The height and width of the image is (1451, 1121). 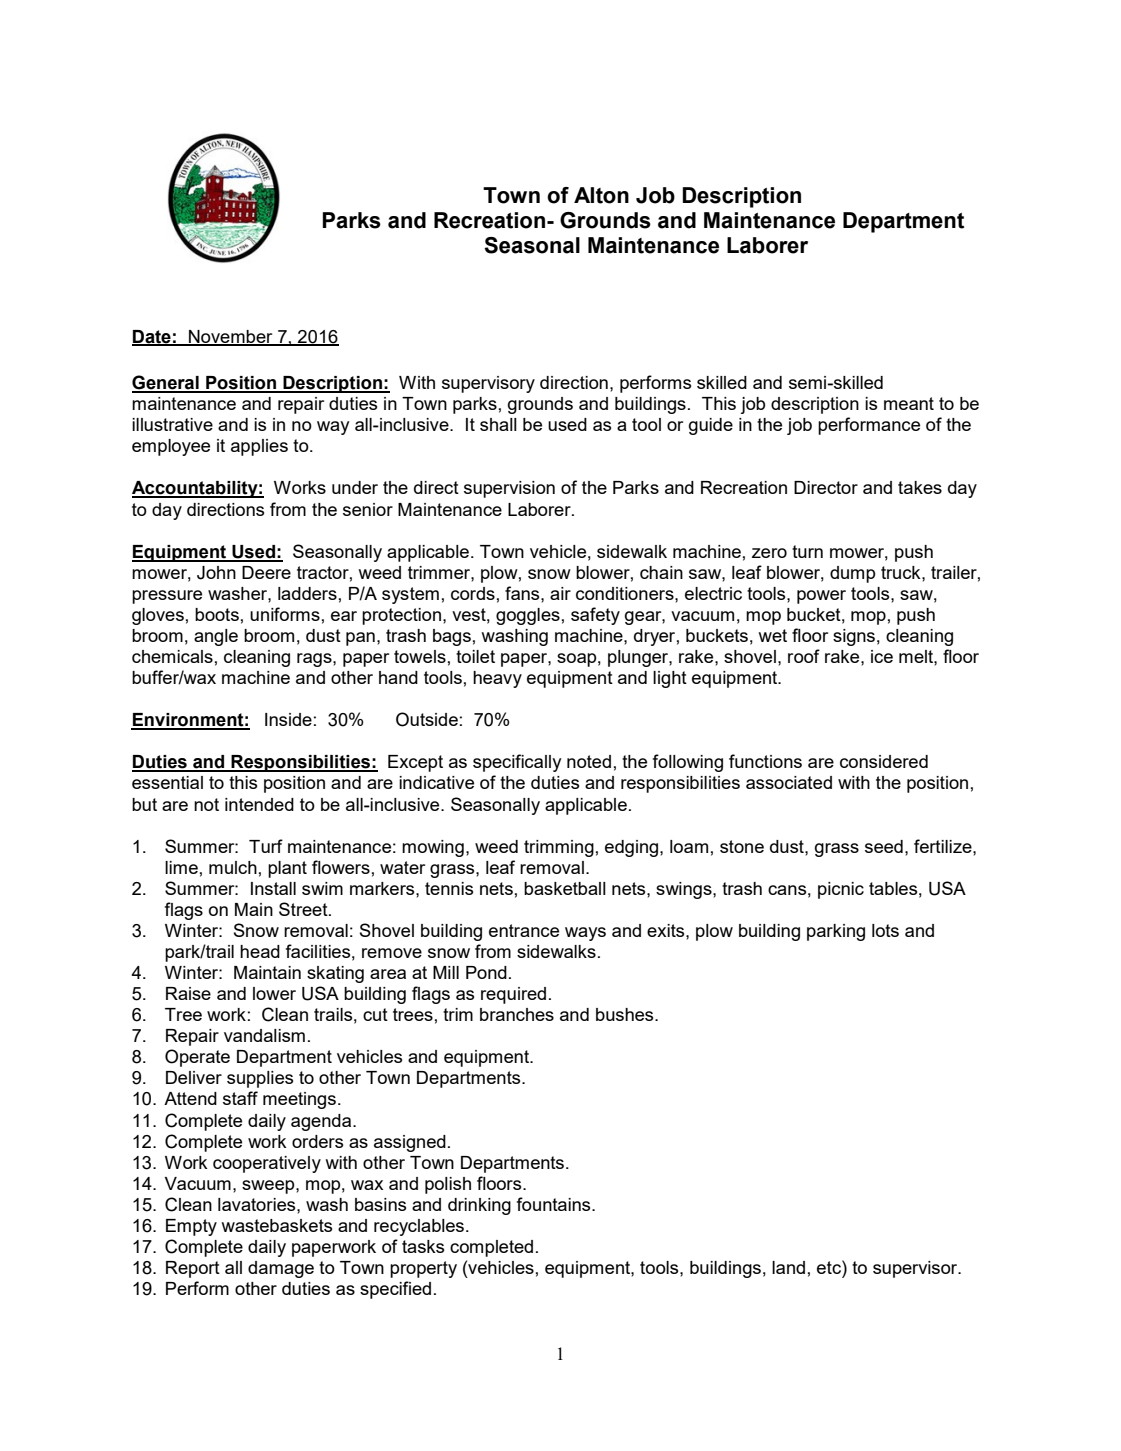 What do you see at coordinates (231, 337) in the image?
I see `November` at bounding box center [231, 337].
